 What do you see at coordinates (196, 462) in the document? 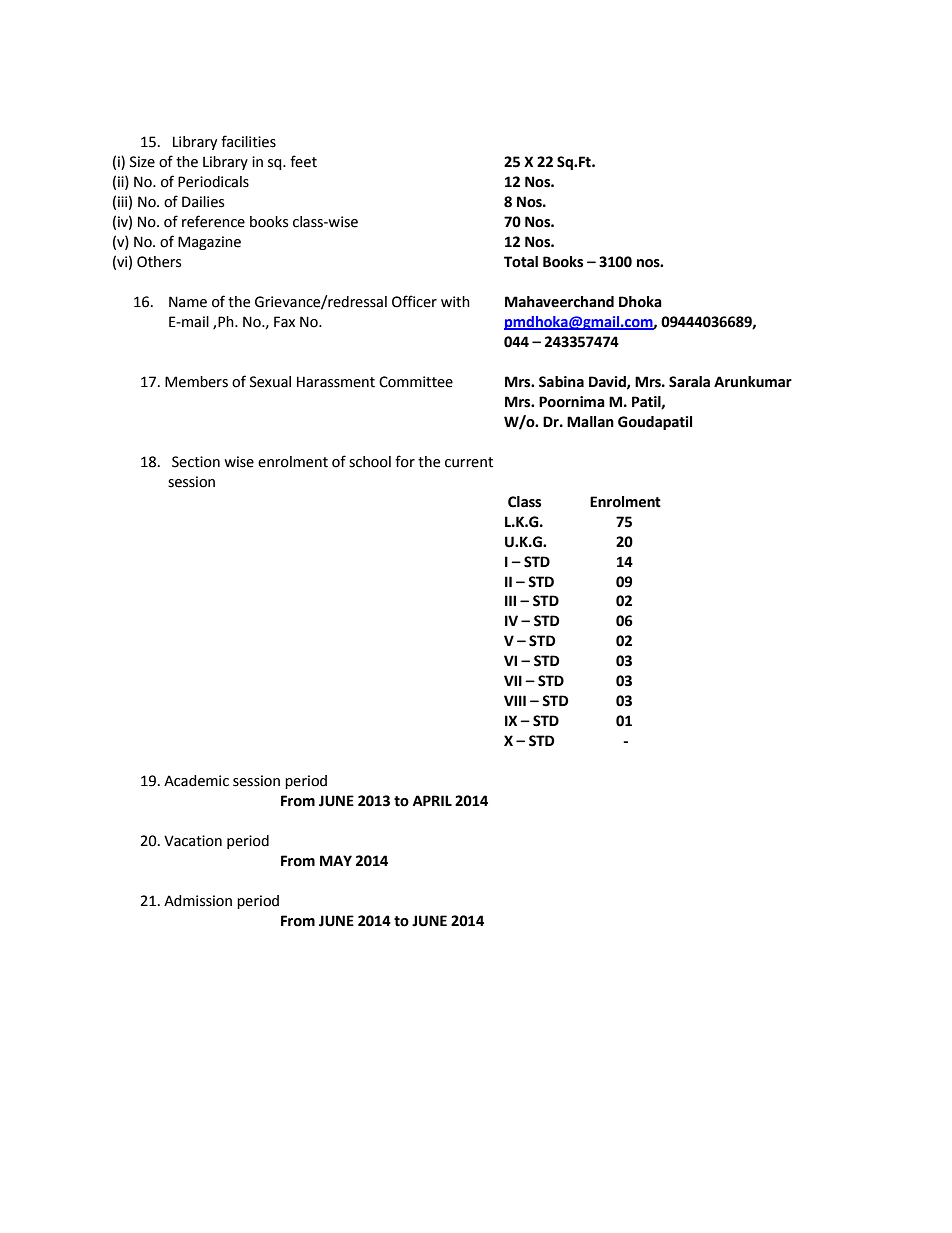
I see `Section` at bounding box center [196, 462].
